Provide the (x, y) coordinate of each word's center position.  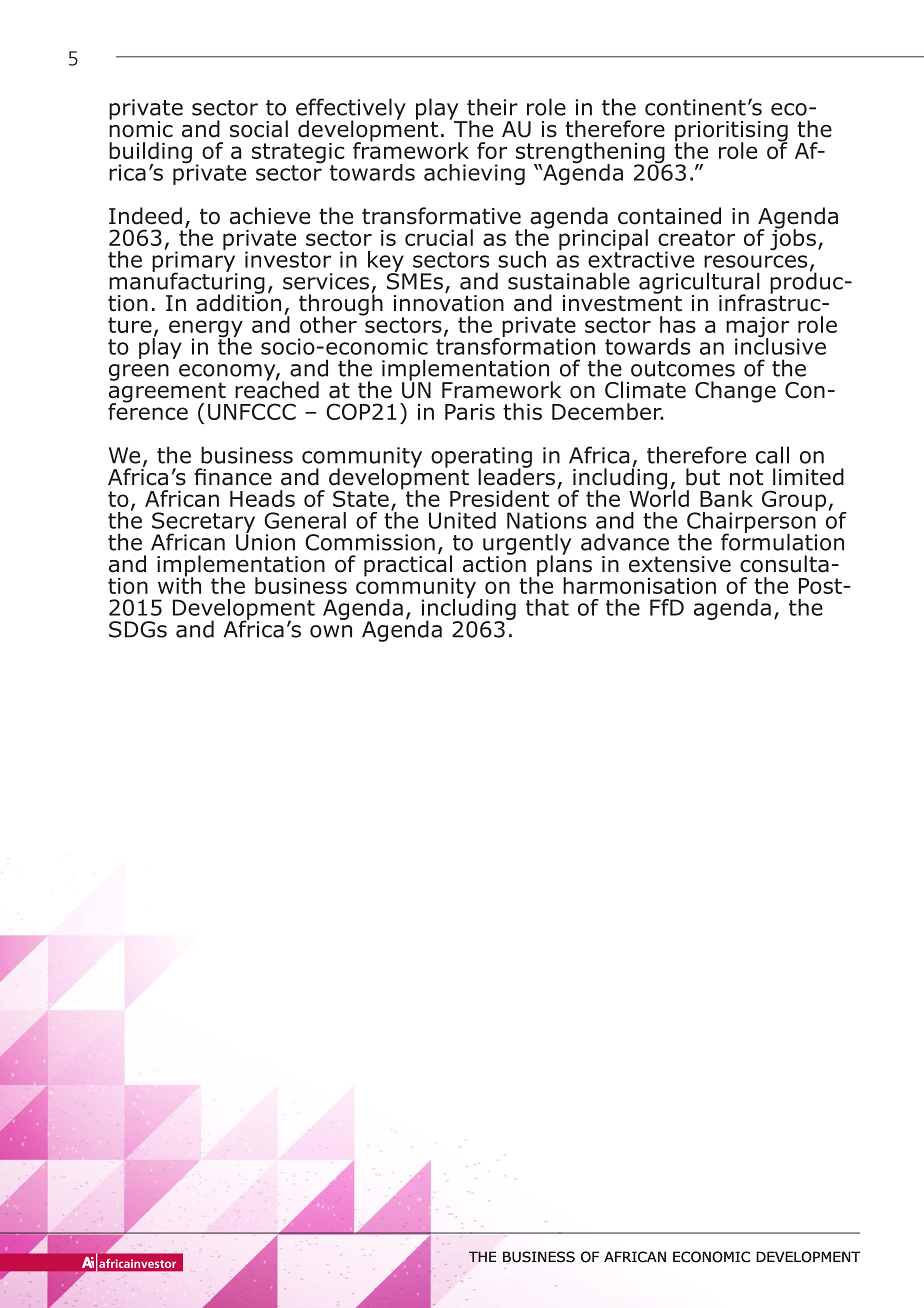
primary (195, 261)
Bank (726, 498)
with (179, 584)
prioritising (731, 132)
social (259, 129)
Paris (470, 412)
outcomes (683, 369)
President (499, 498)
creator (696, 238)
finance (233, 477)
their (492, 107)
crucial (439, 237)
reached (277, 389)
